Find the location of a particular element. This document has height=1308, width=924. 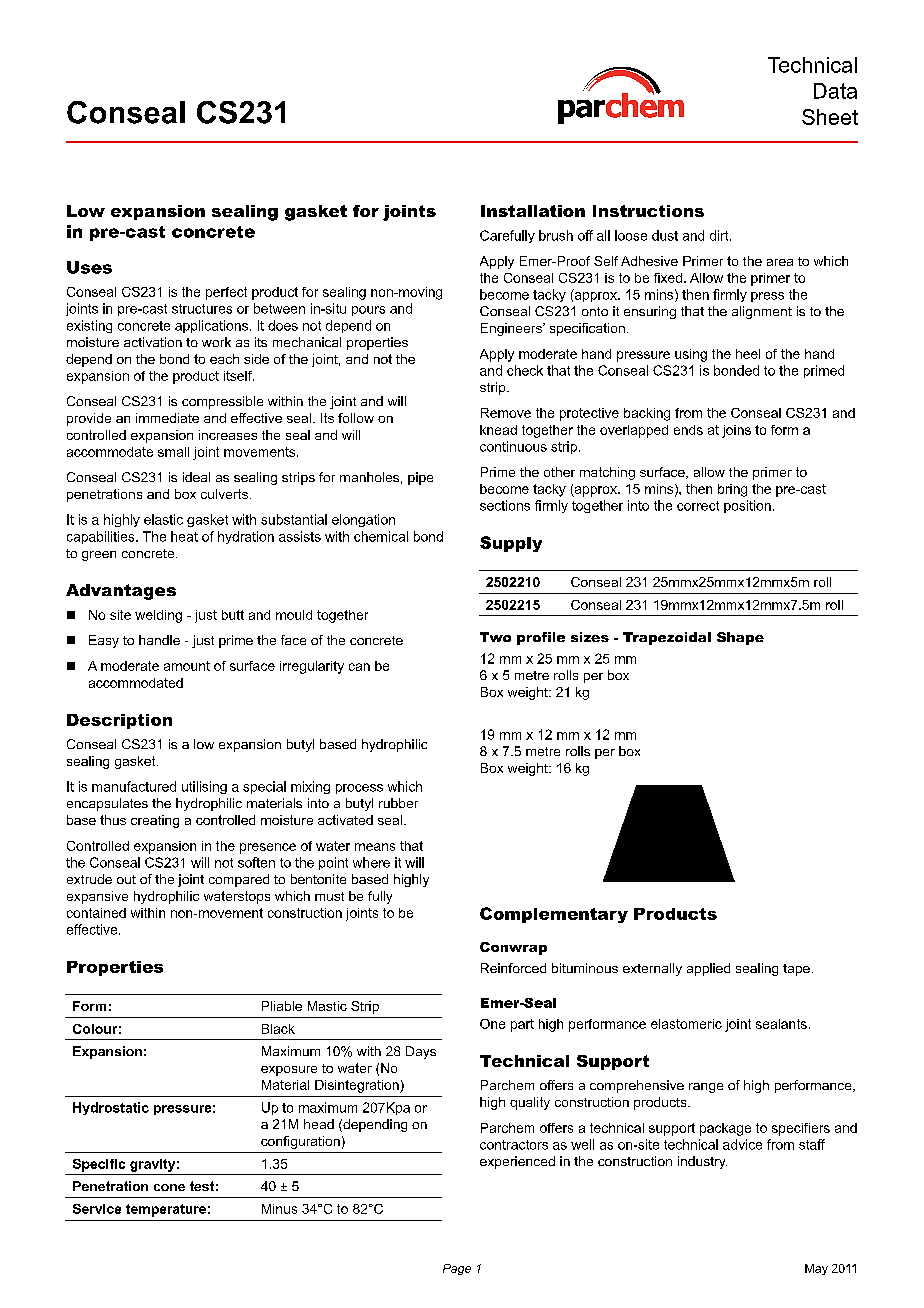

out is located at coordinates (126, 879).
